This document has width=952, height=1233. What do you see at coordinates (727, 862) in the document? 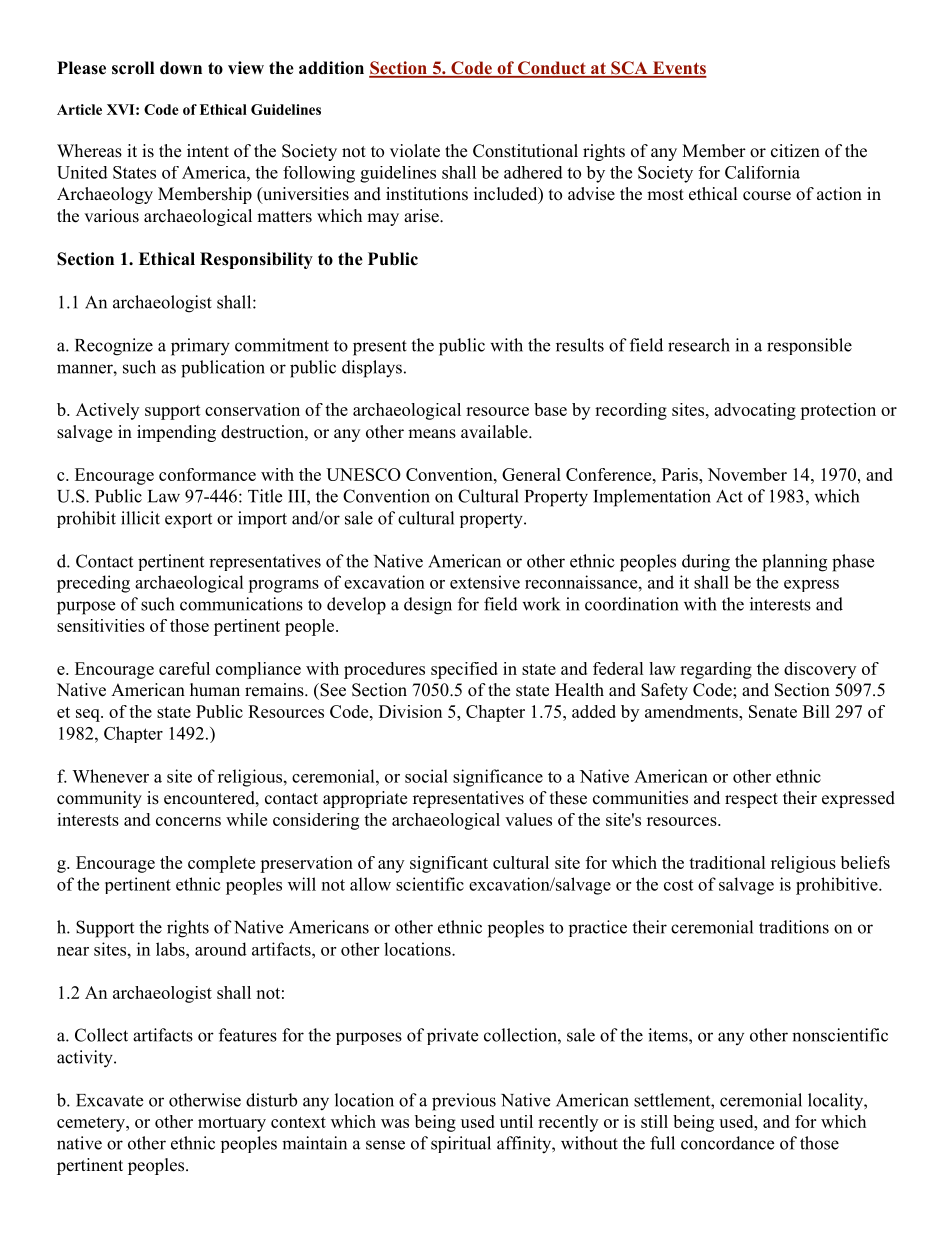
I see `traditional` at bounding box center [727, 862].
